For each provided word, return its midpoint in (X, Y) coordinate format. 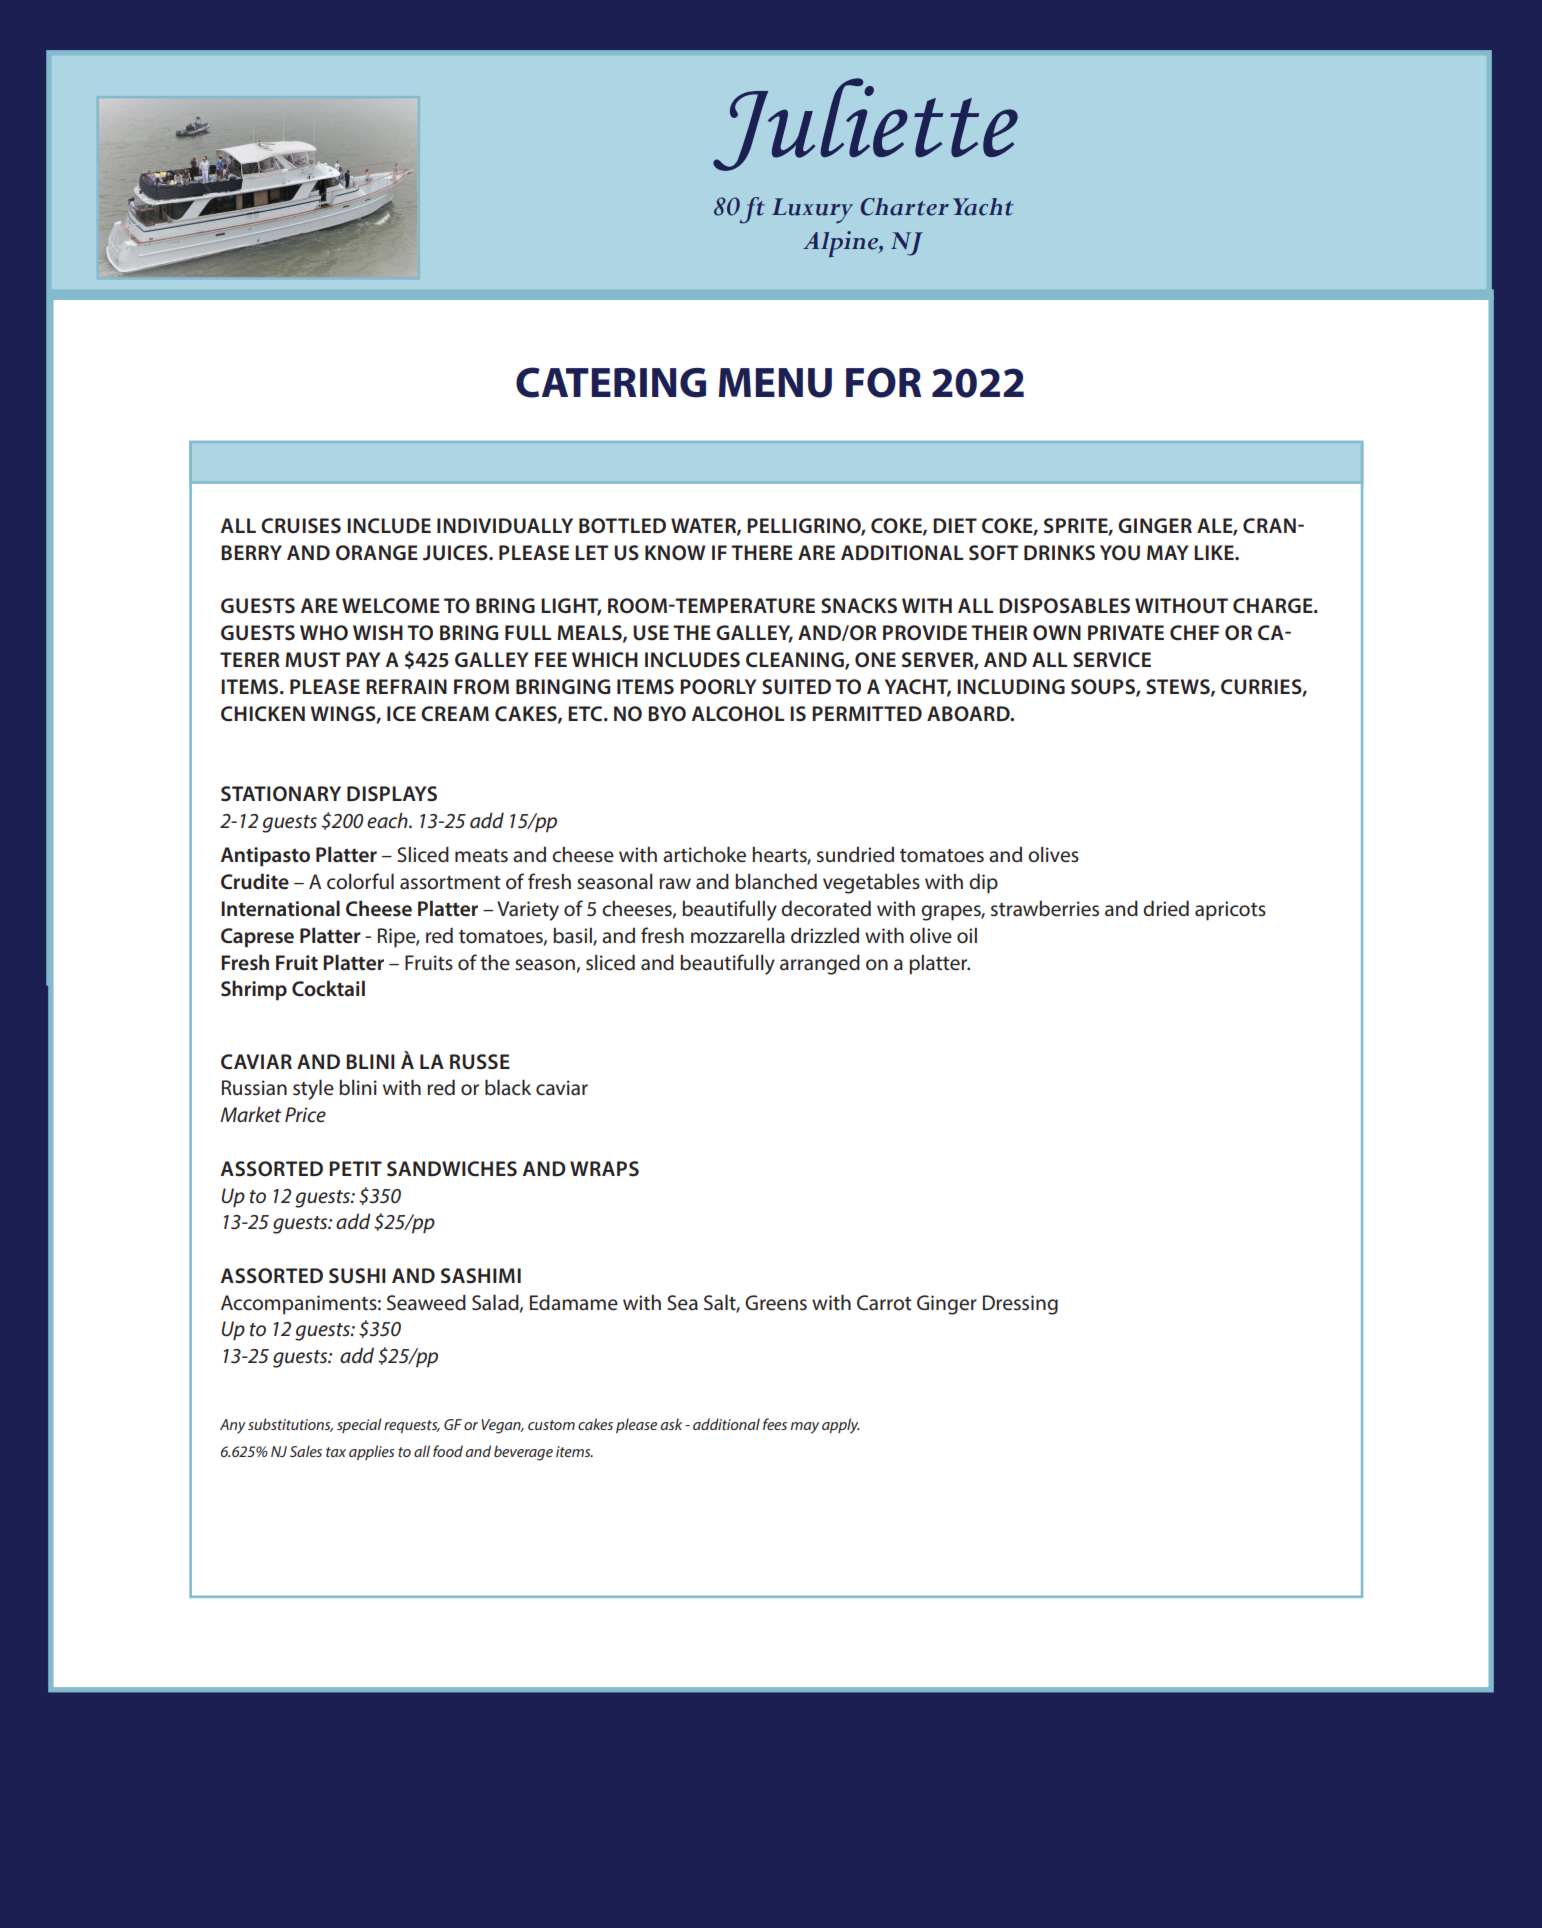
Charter (905, 207)
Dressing (1020, 1305)
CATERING (611, 382)
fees (775, 1424)
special (359, 1425)
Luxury (812, 210)
